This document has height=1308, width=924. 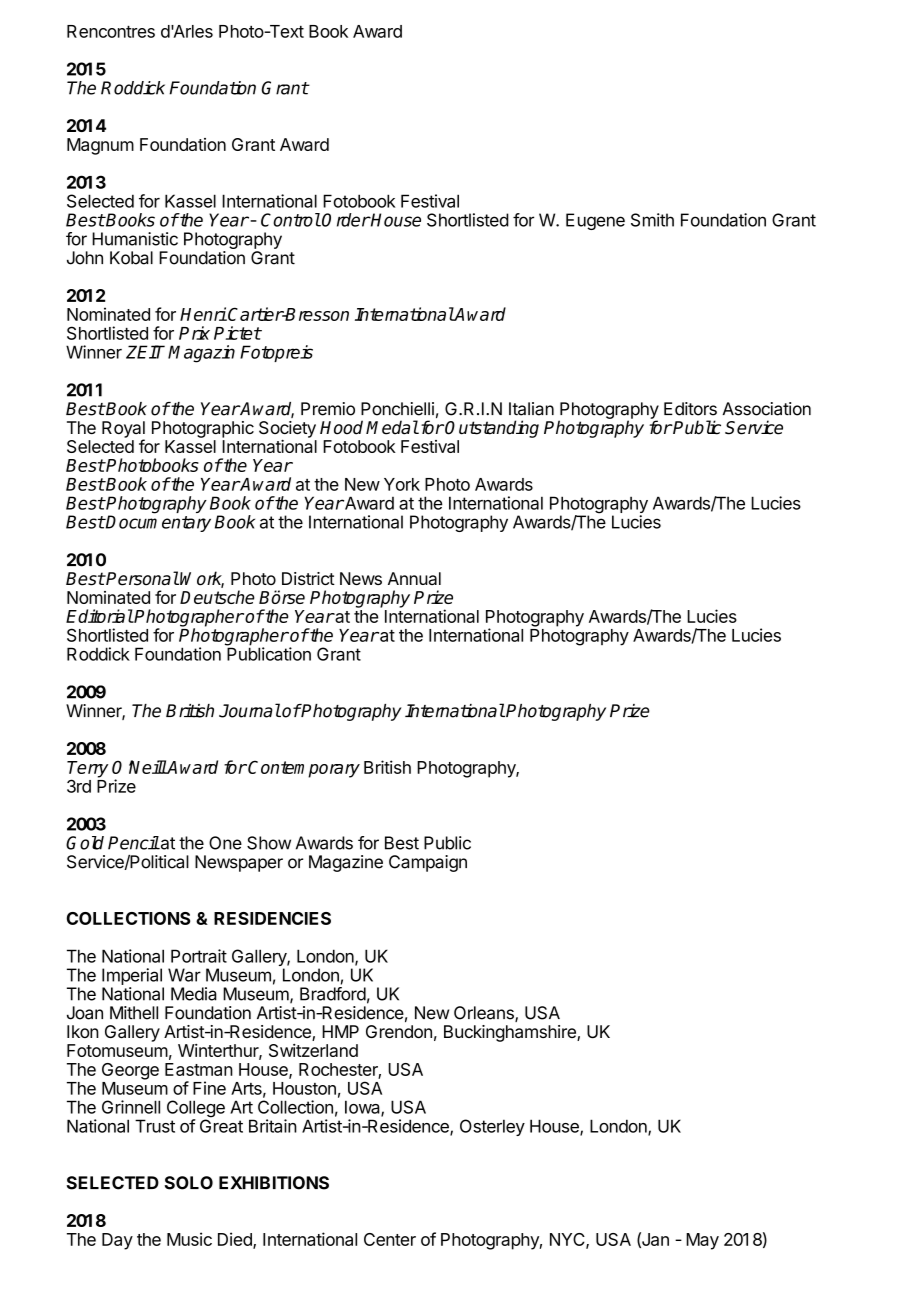 What do you see at coordinates (341, 427) in the document?
I see `Hood` at bounding box center [341, 427].
